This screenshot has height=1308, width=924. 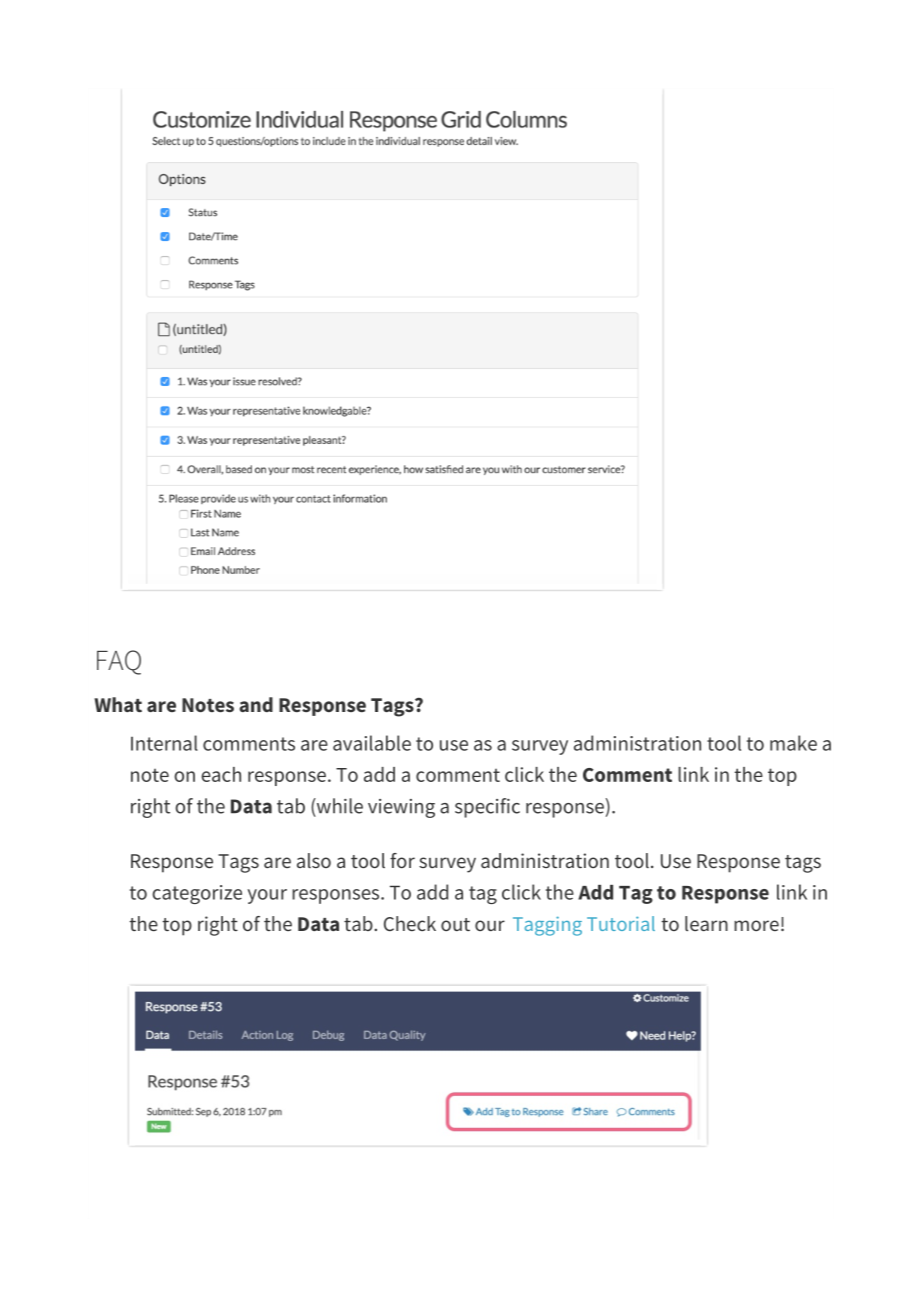 I want to click on specific, so click(x=487, y=808).
